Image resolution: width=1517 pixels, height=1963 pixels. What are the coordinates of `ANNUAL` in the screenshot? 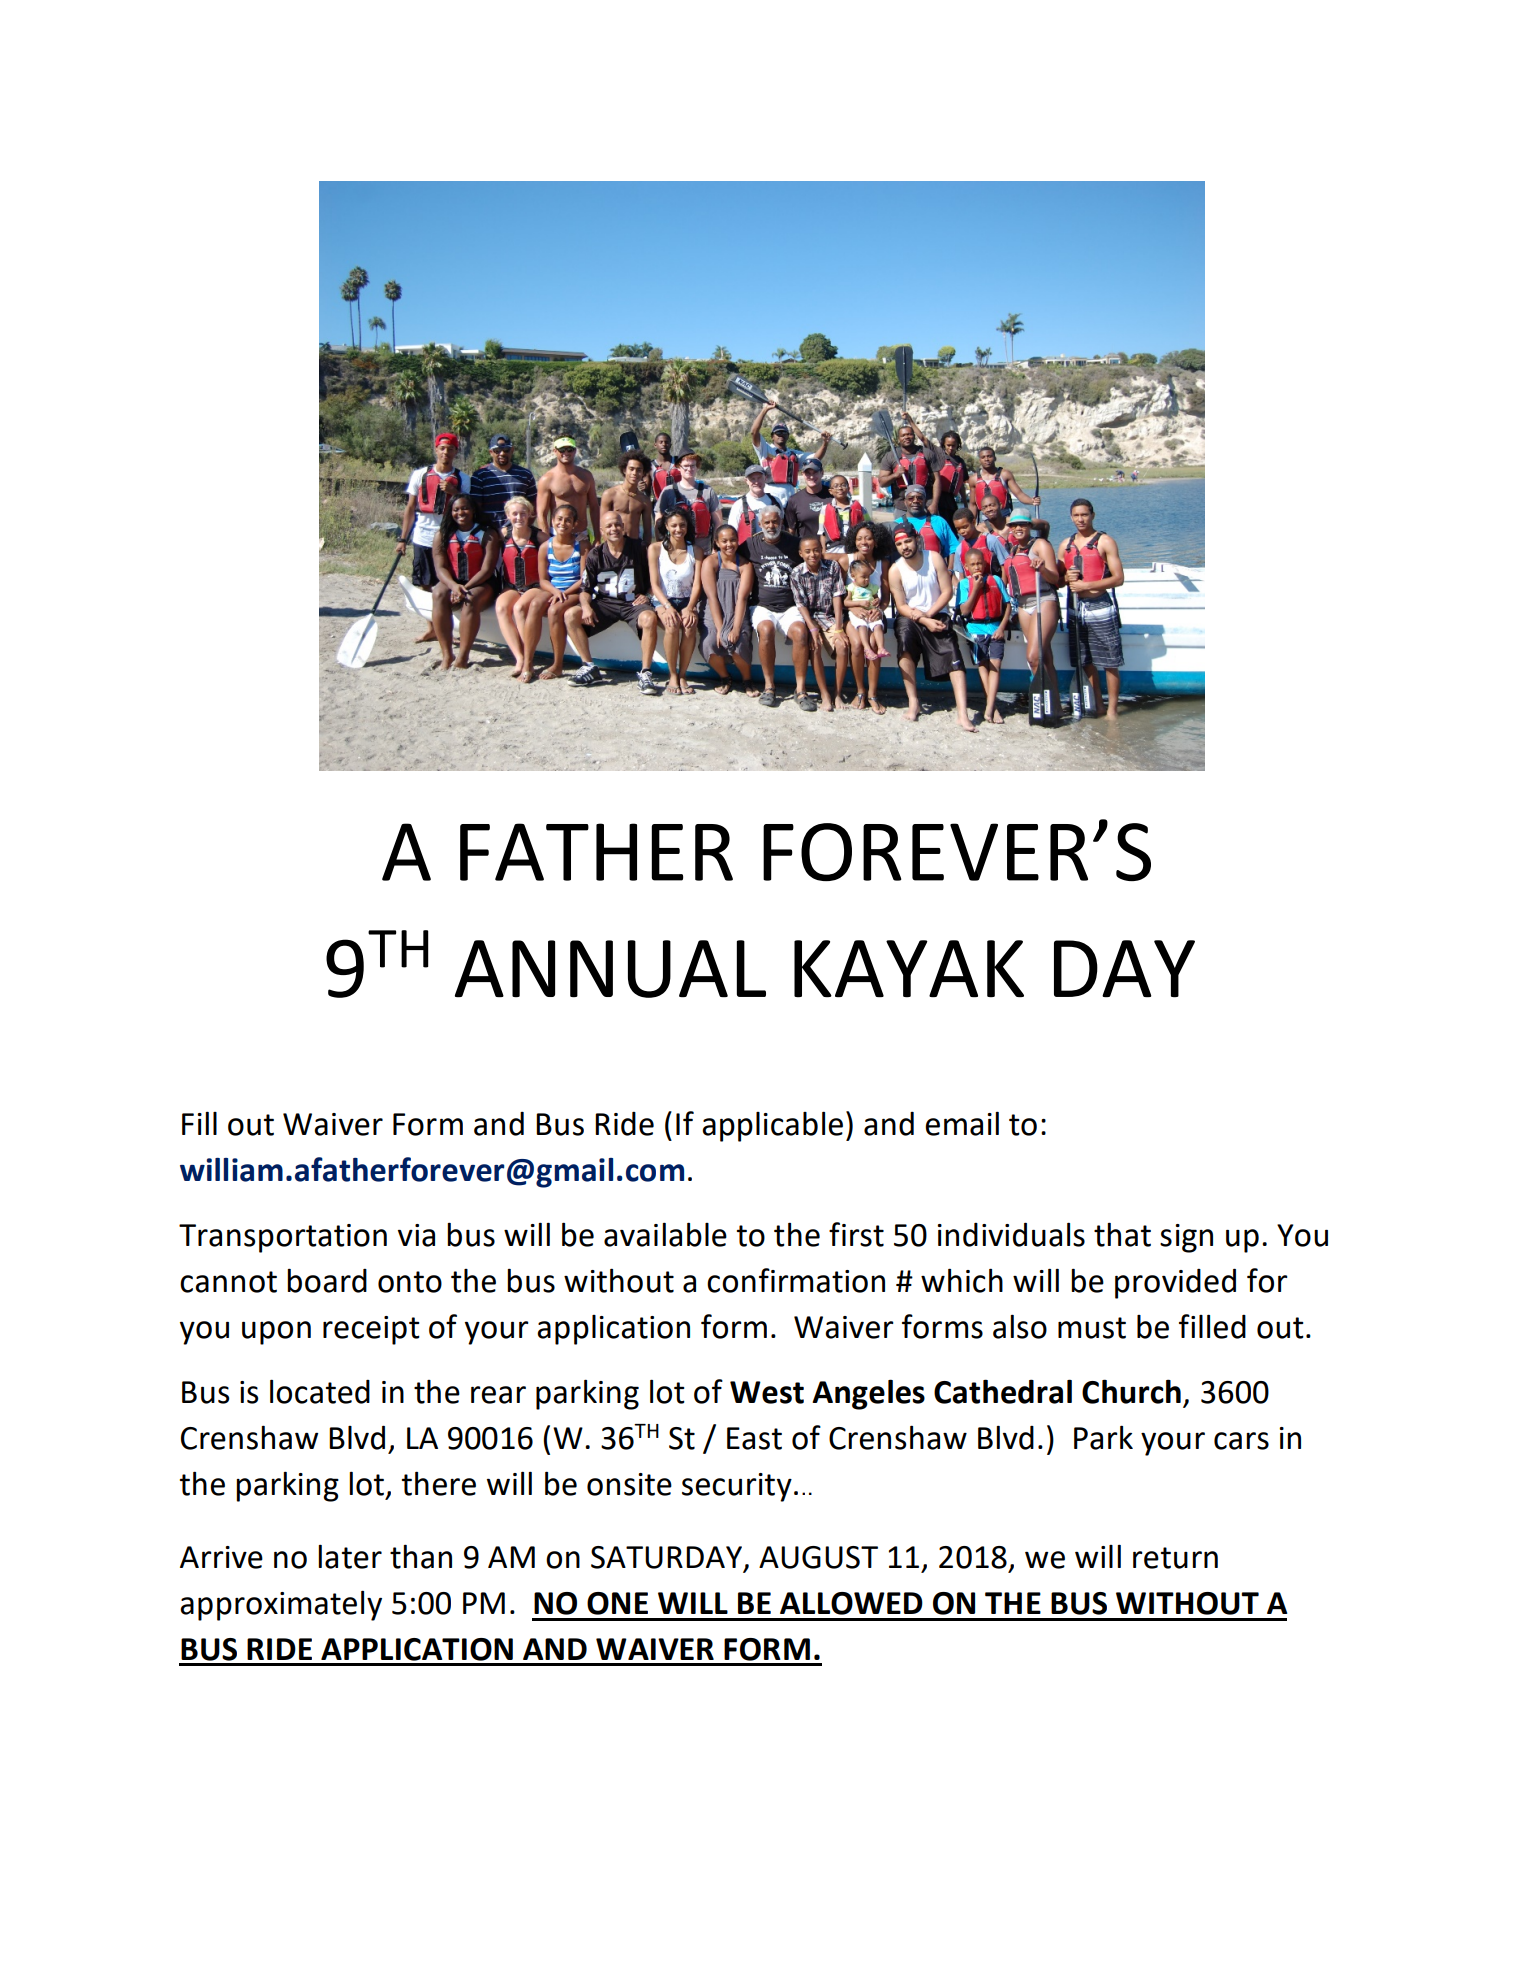 It's located at (610, 969).
